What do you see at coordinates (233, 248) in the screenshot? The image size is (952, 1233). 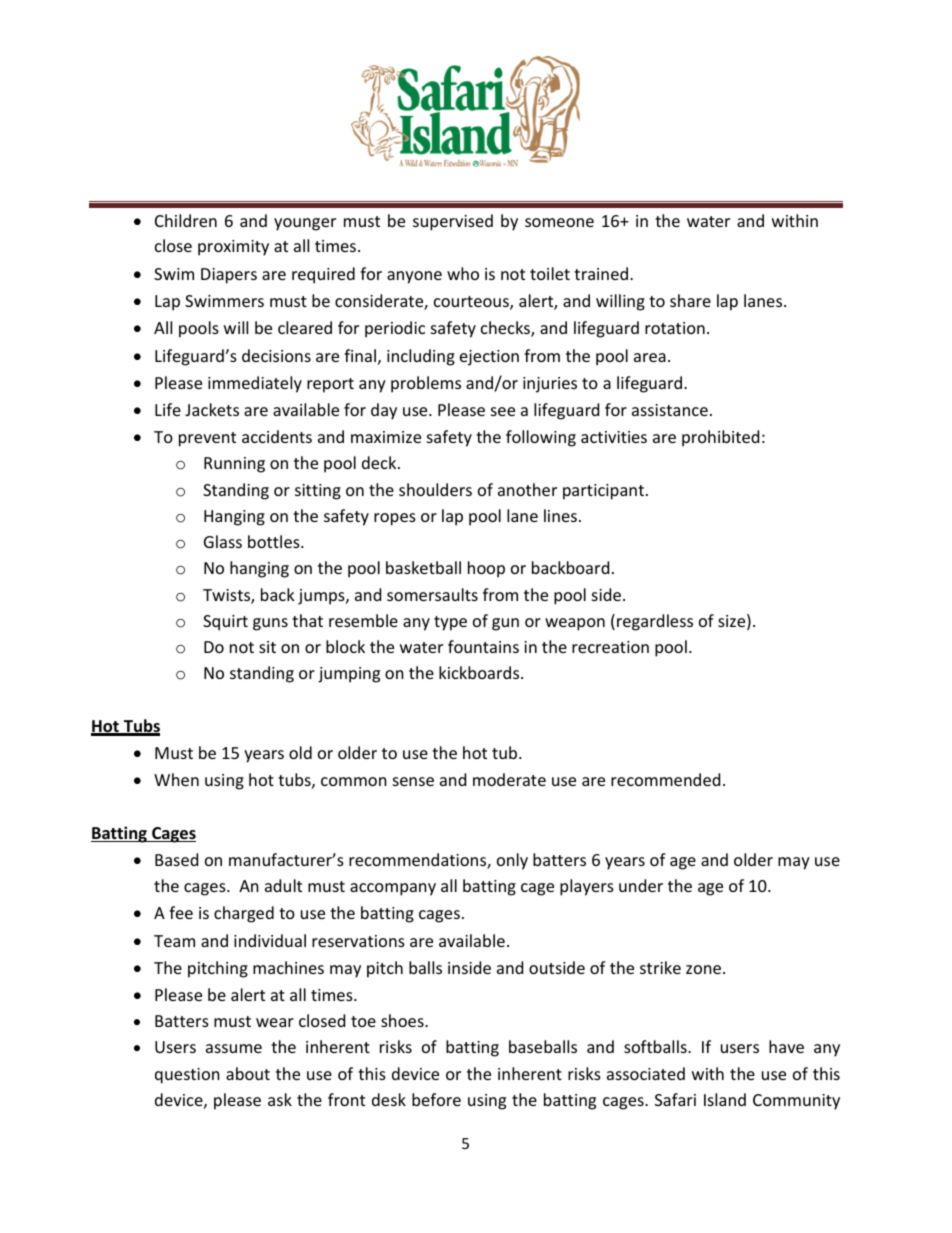 I see `proximity` at bounding box center [233, 248].
